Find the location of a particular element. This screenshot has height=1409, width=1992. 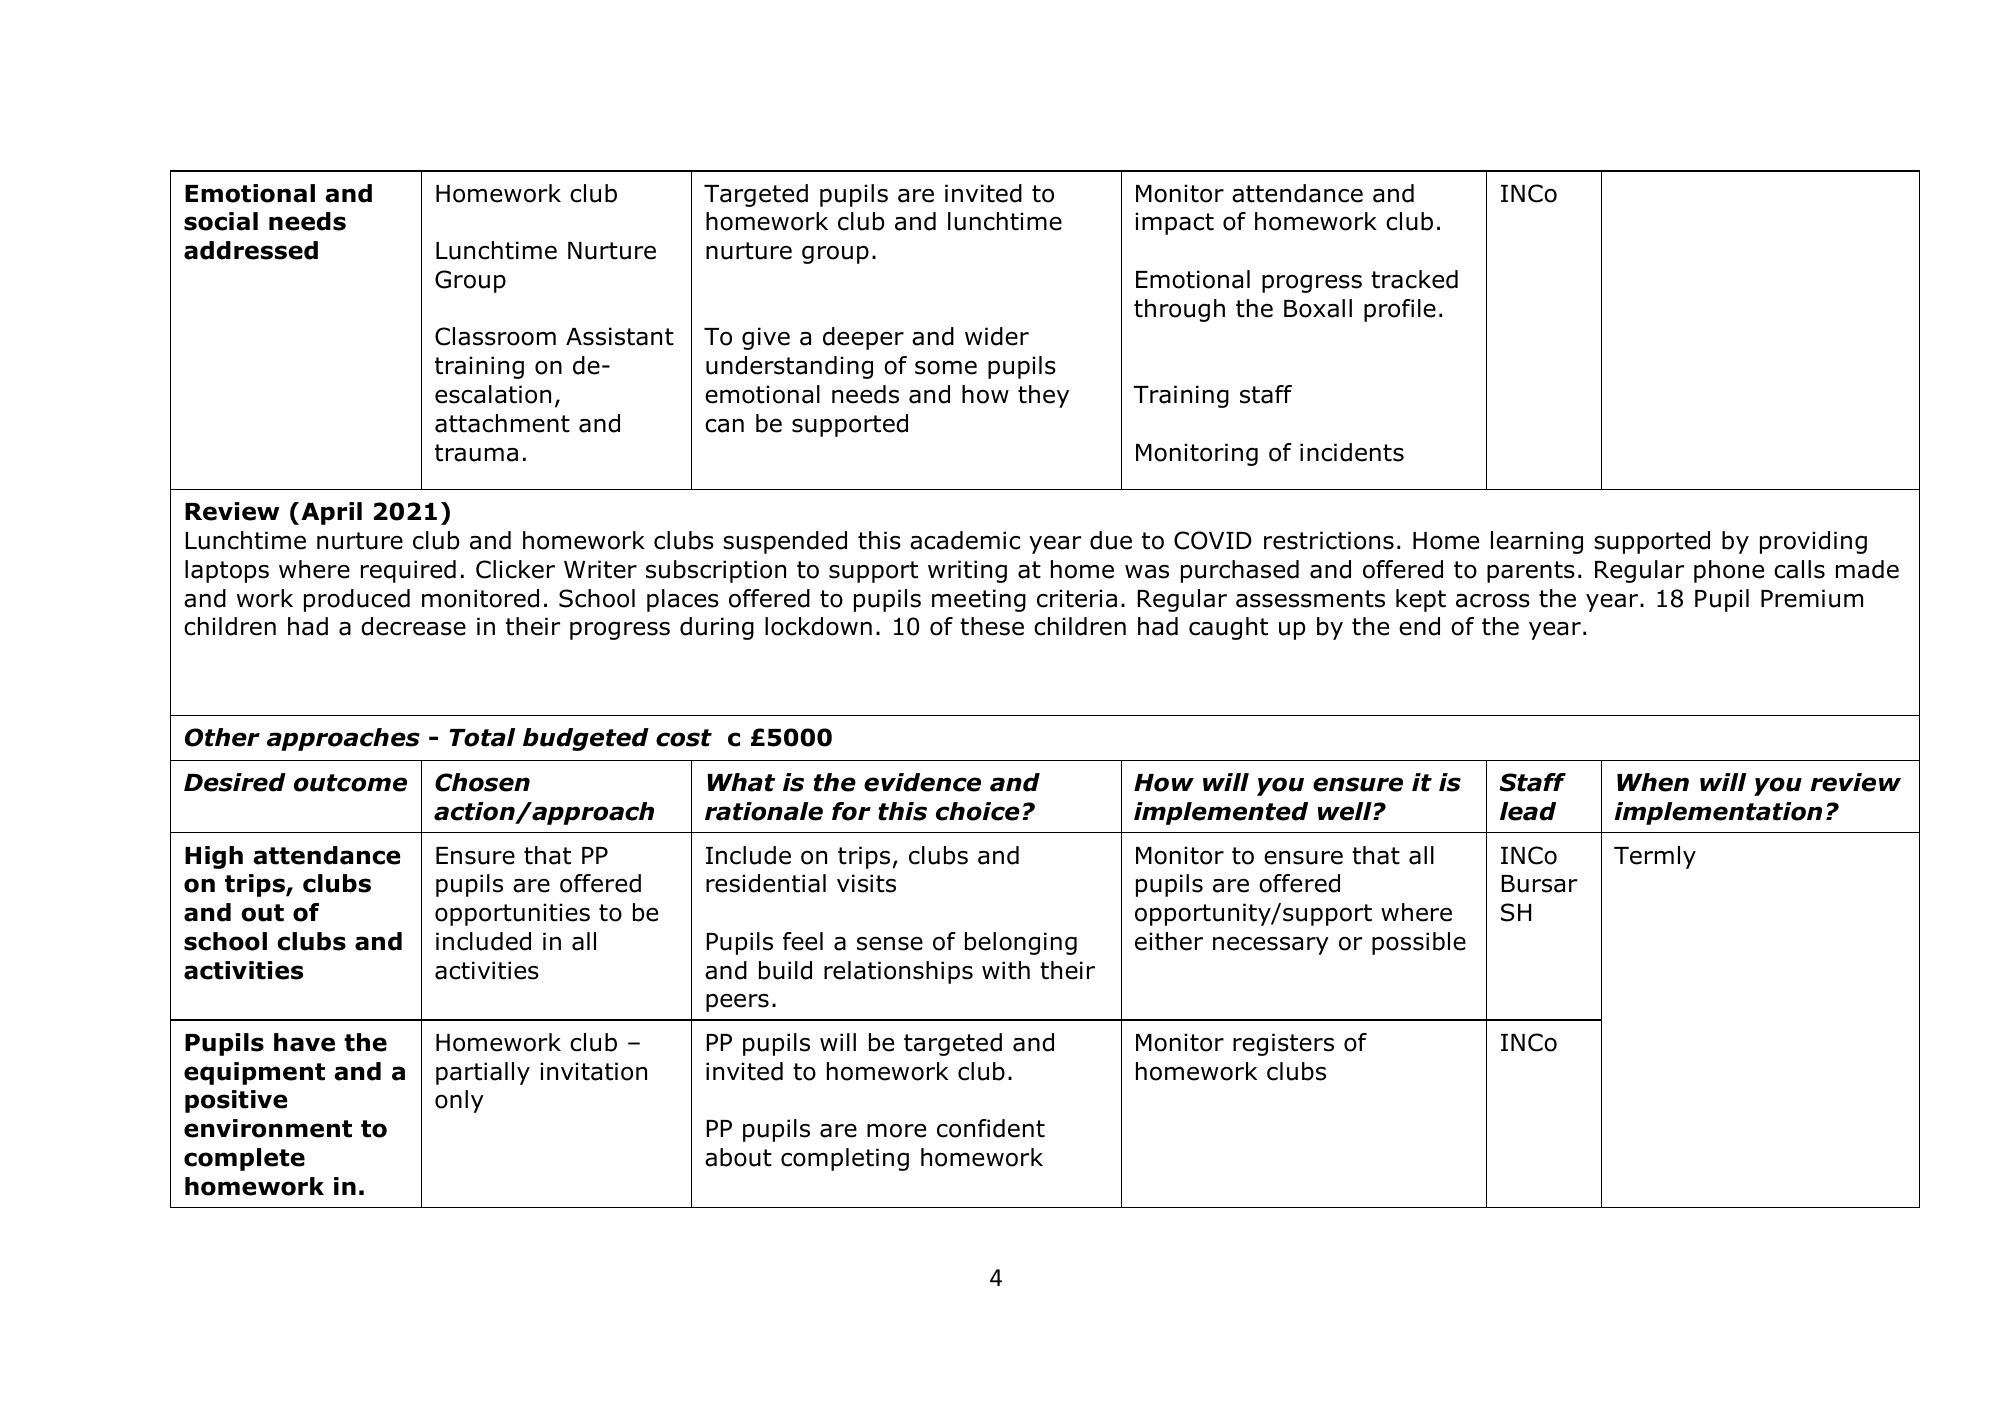

trauma is located at coordinates (476, 453).
